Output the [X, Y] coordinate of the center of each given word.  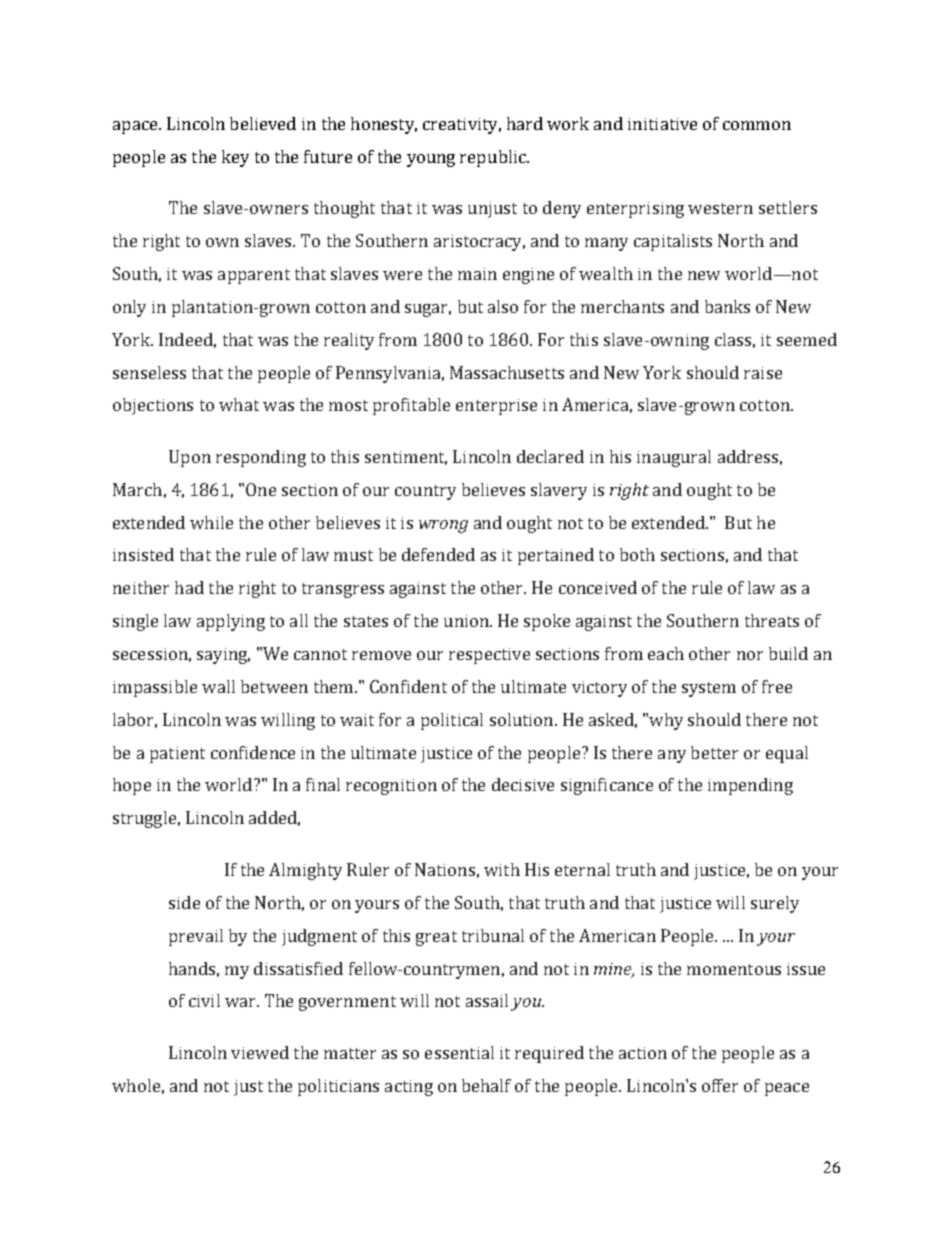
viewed [260, 1052]
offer [720, 1085]
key [235, 158]
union [467, 621]
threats [772, 620]
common [757, 125]
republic [494, 158]
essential [459, 1052]
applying [231, 622]
